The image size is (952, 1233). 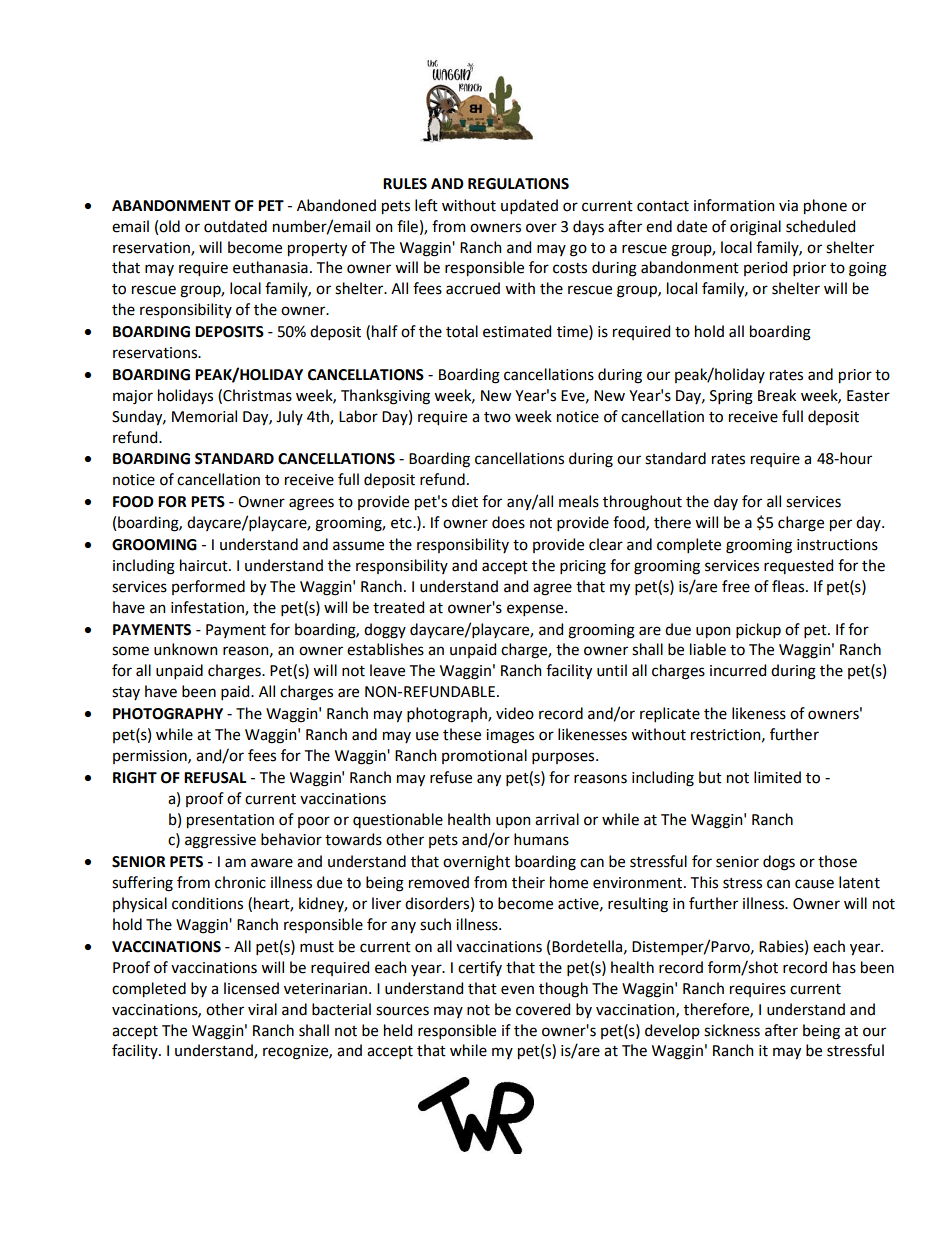 I want to click on even, so click(x=517, y=990).
